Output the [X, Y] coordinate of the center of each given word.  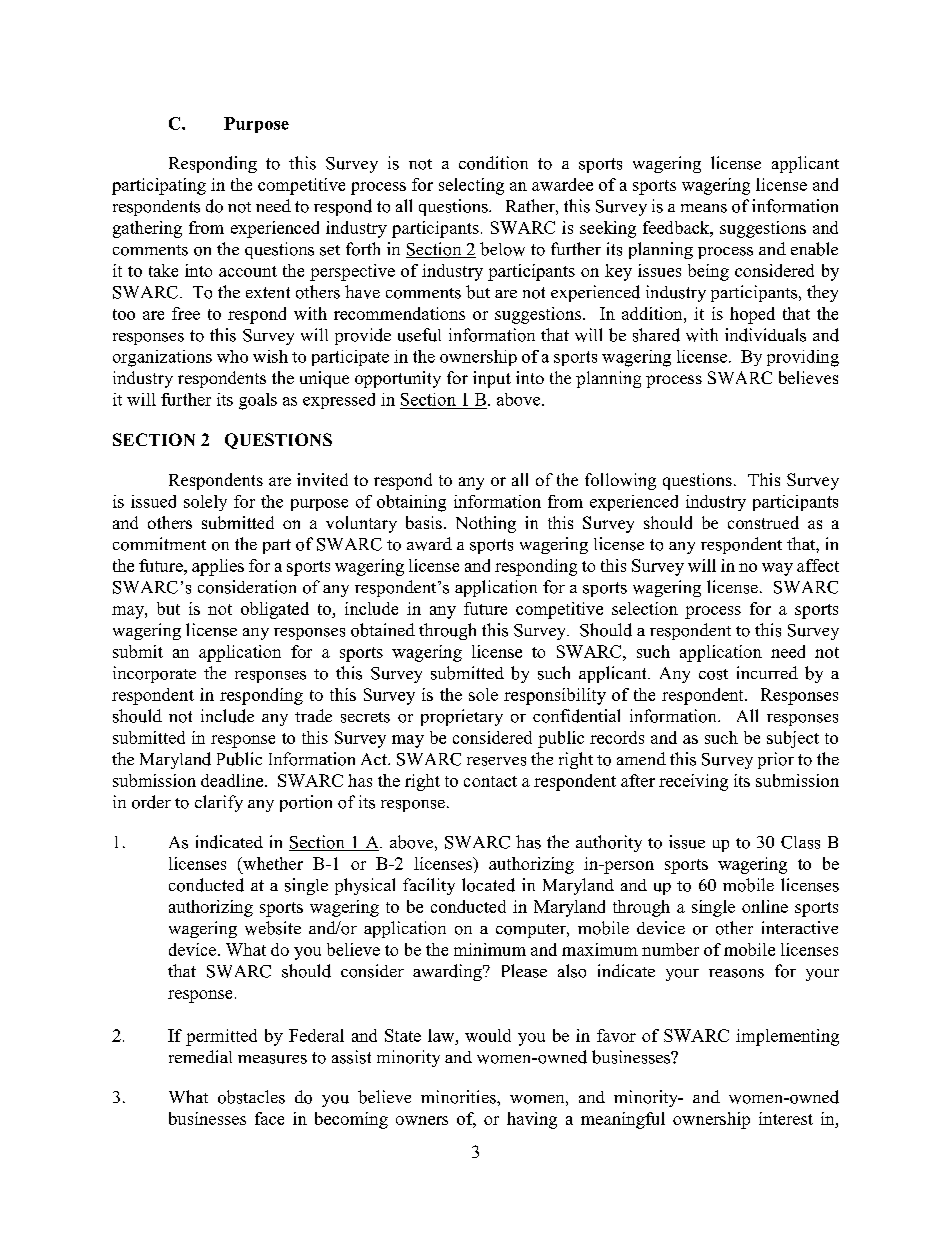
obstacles [251, 1097]
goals [258, 401]
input [492, 379]
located [488, 885]
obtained [383, 630]
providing [803, 358]
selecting [471, 186]
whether [272, 863]
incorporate [154, 674]
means [704, 208]
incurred [767, 672]
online [765, 906]
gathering [147, 229]
